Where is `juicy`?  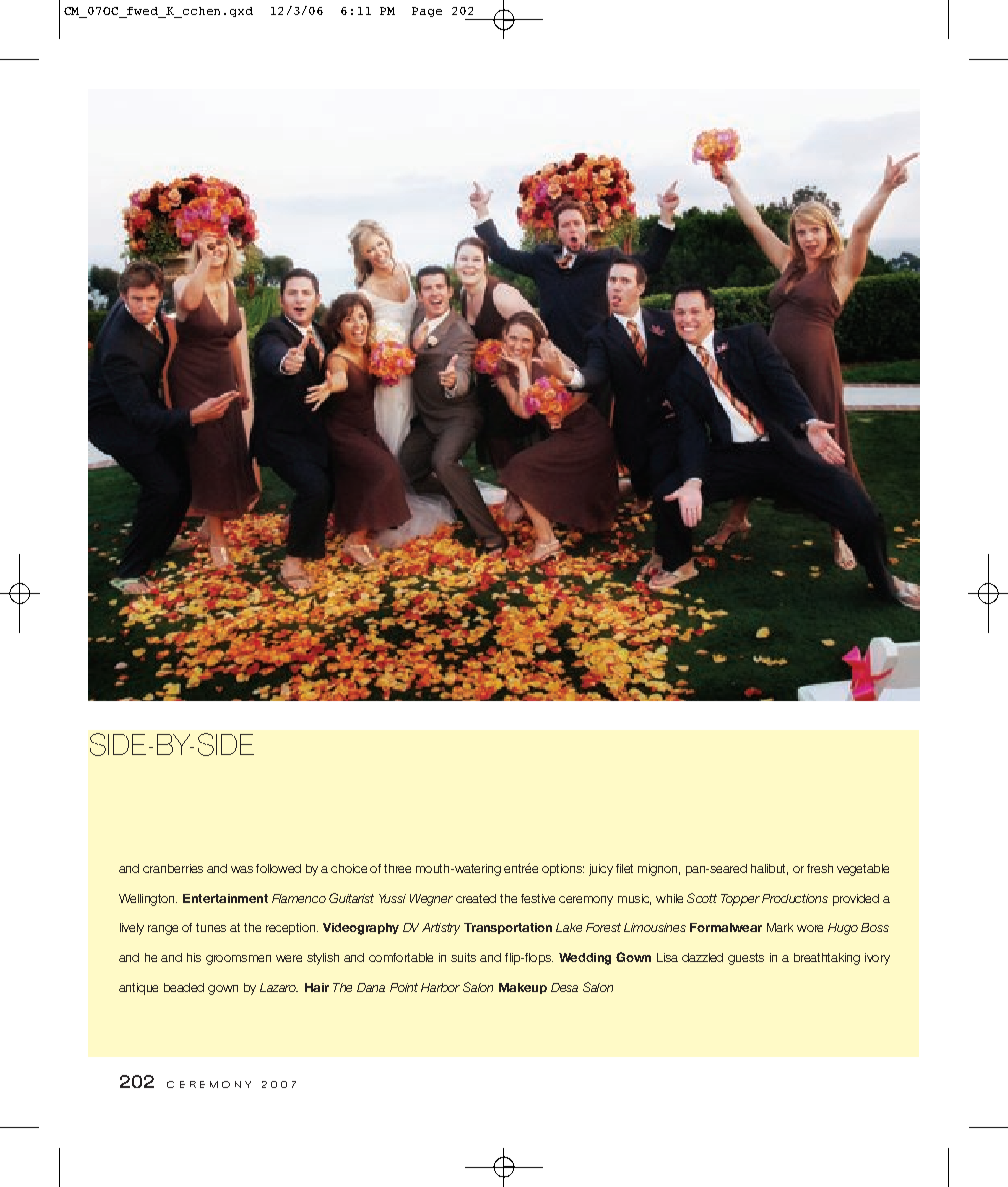 juicy is located at coordinates (601, 870).
